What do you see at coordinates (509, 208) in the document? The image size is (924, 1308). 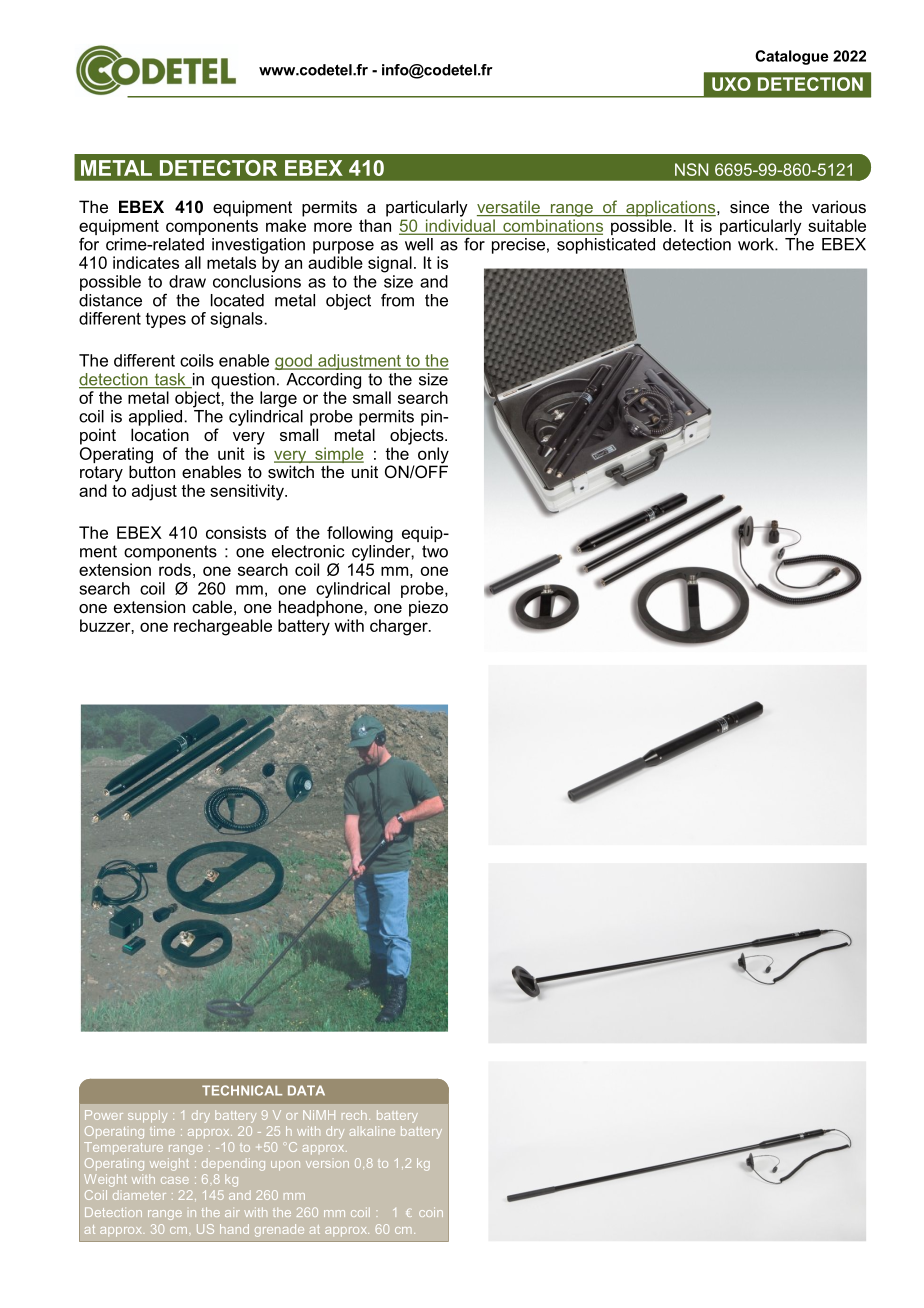 I see `versatile` at bounding box center [509, 208].
